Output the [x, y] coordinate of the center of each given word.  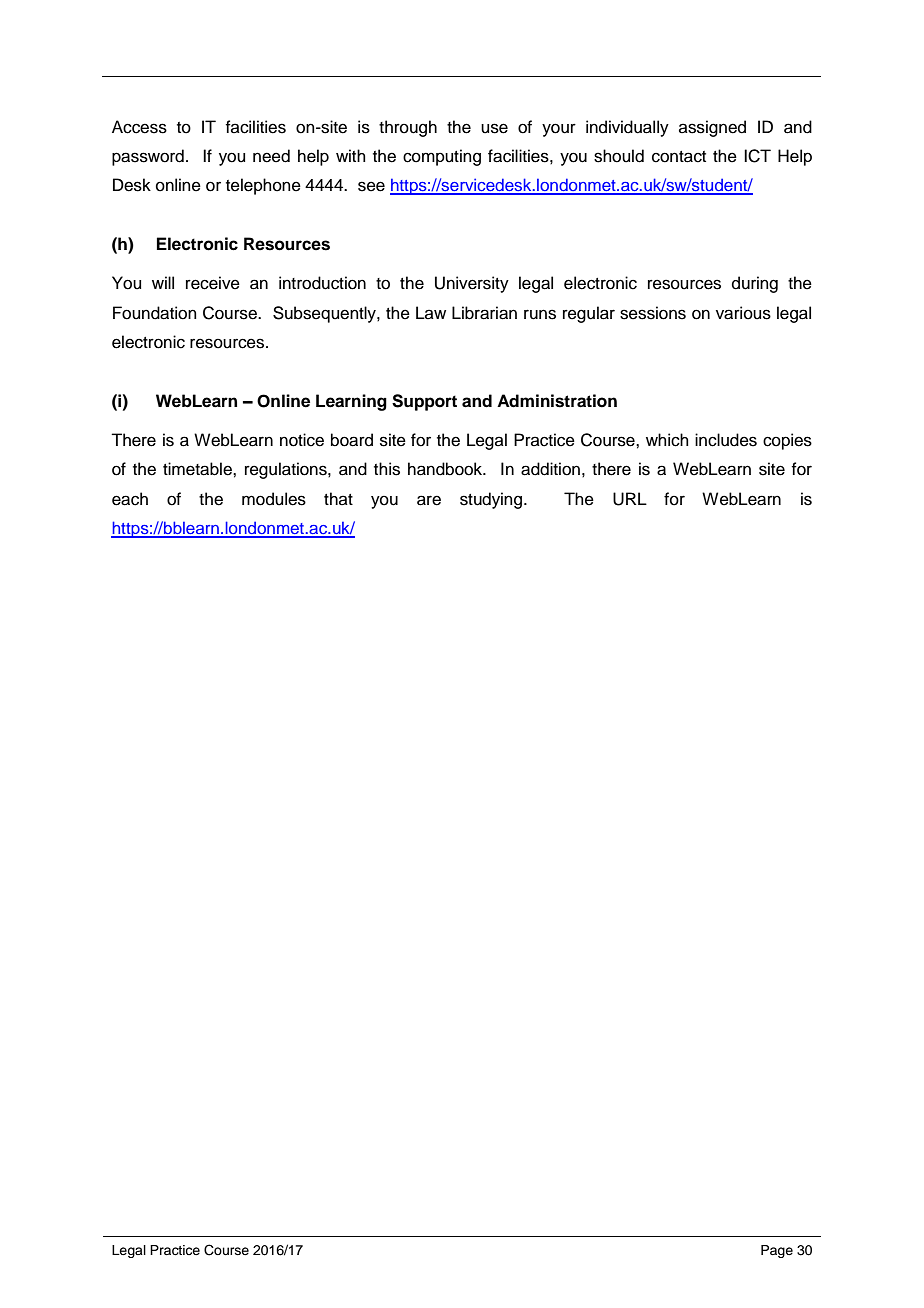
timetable [198, 469]
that [338, 498]
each [130, 499]
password [148, 157]
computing [442, 157]
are [429, 500]
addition [550, 469]
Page [777, 1251]
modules [274, 499]
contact [679, 157]
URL [630, 499]
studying [491, 500]
